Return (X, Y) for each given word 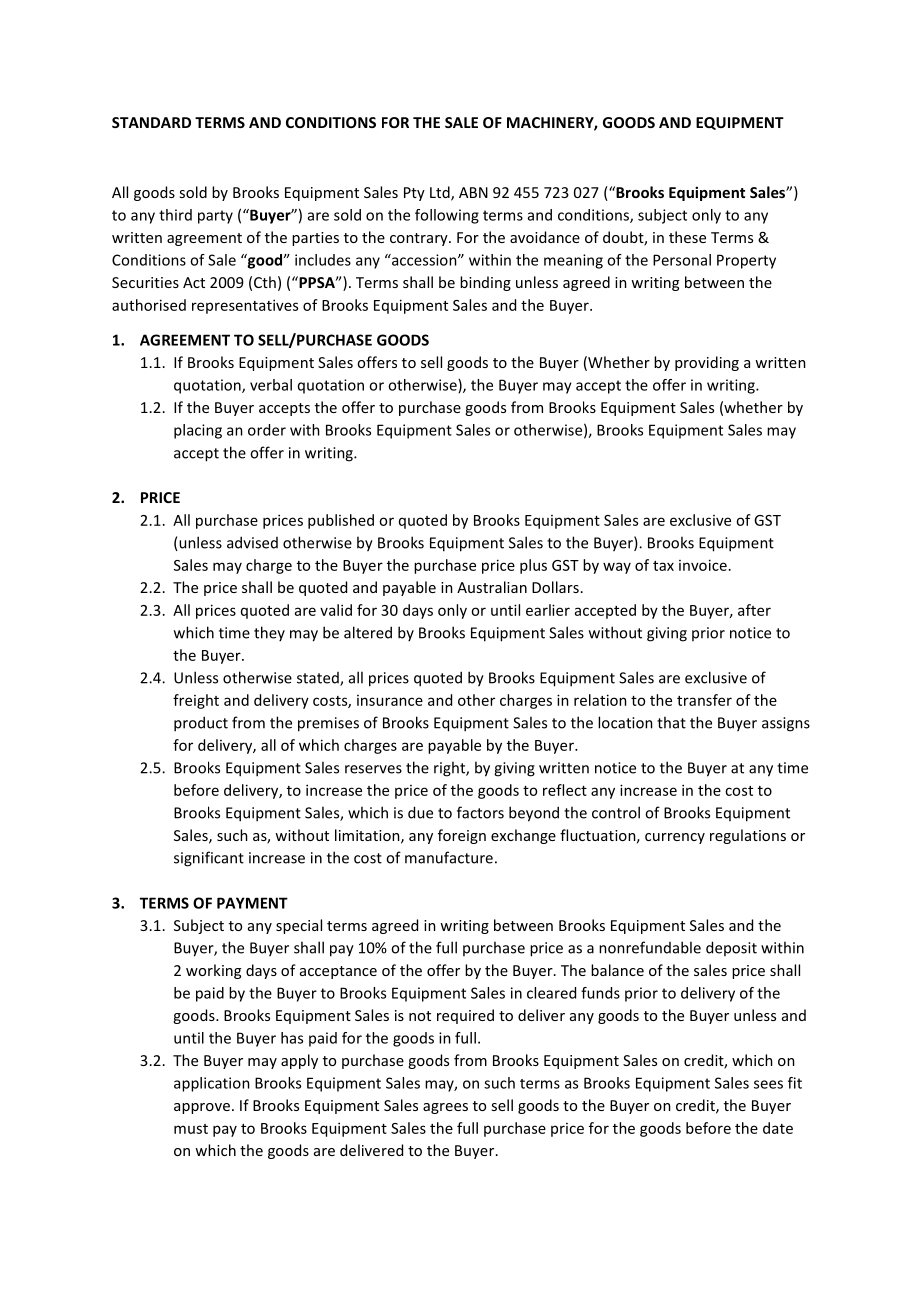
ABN (473, 192)
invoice (703, 565)
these (687, 237)
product (201, 724)
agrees (445, 1108)
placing (198, 431)
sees (768, 1084)
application (212, 1084)
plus (533, 566)
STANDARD (151, 122)
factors (480, 812)
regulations (748, 836)
